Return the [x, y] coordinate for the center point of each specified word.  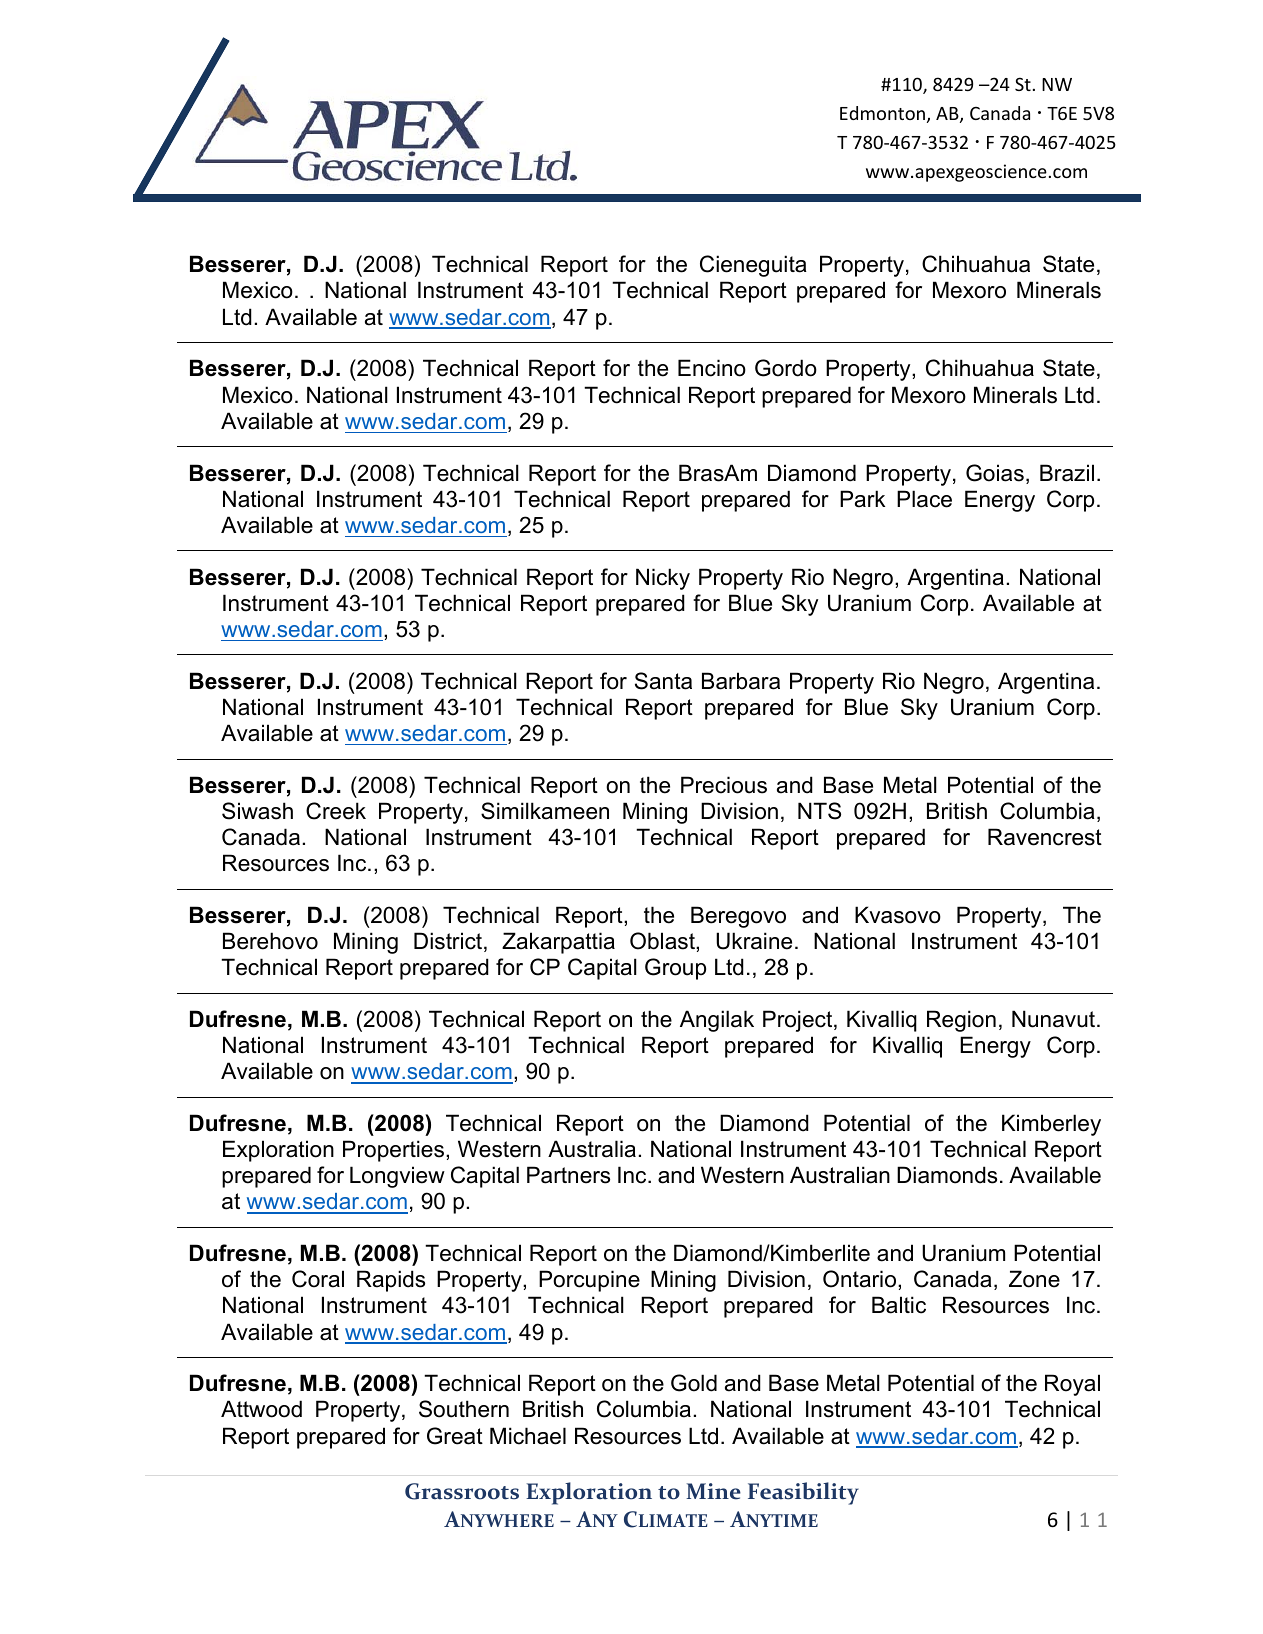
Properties [393, 1151]
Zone [1034, 1279]
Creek [336, 811]
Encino [712, 368]
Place [924, 499]
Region [961, 1021]
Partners [568, 1175]
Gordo [786, 368]
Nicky [663, 579]
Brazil [1067, 473]
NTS [819, 811]
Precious [724, 785]
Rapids [391, 1281]
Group [675, 969]
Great [455, 1436]
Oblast [663, 941]
